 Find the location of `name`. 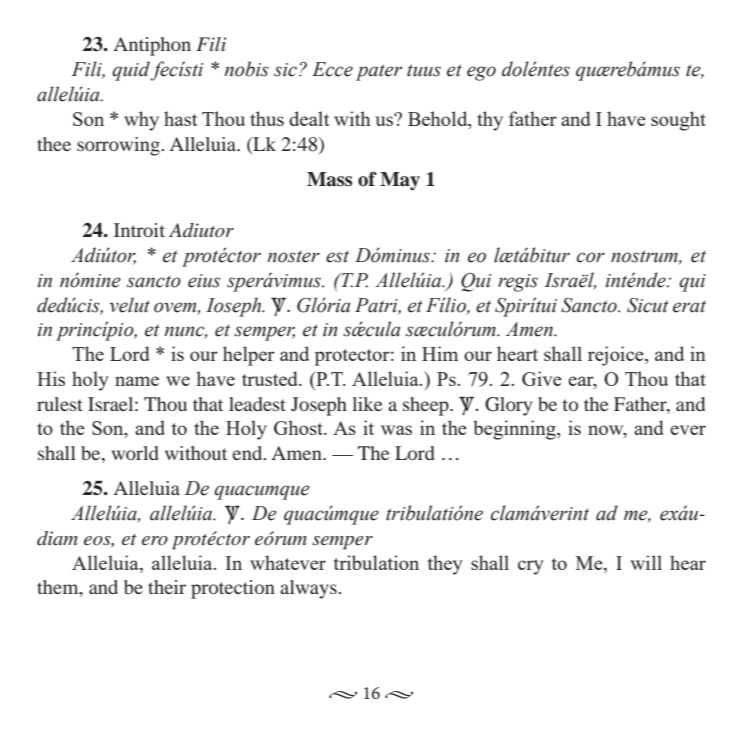

name is located at coordinates (137, 381).
